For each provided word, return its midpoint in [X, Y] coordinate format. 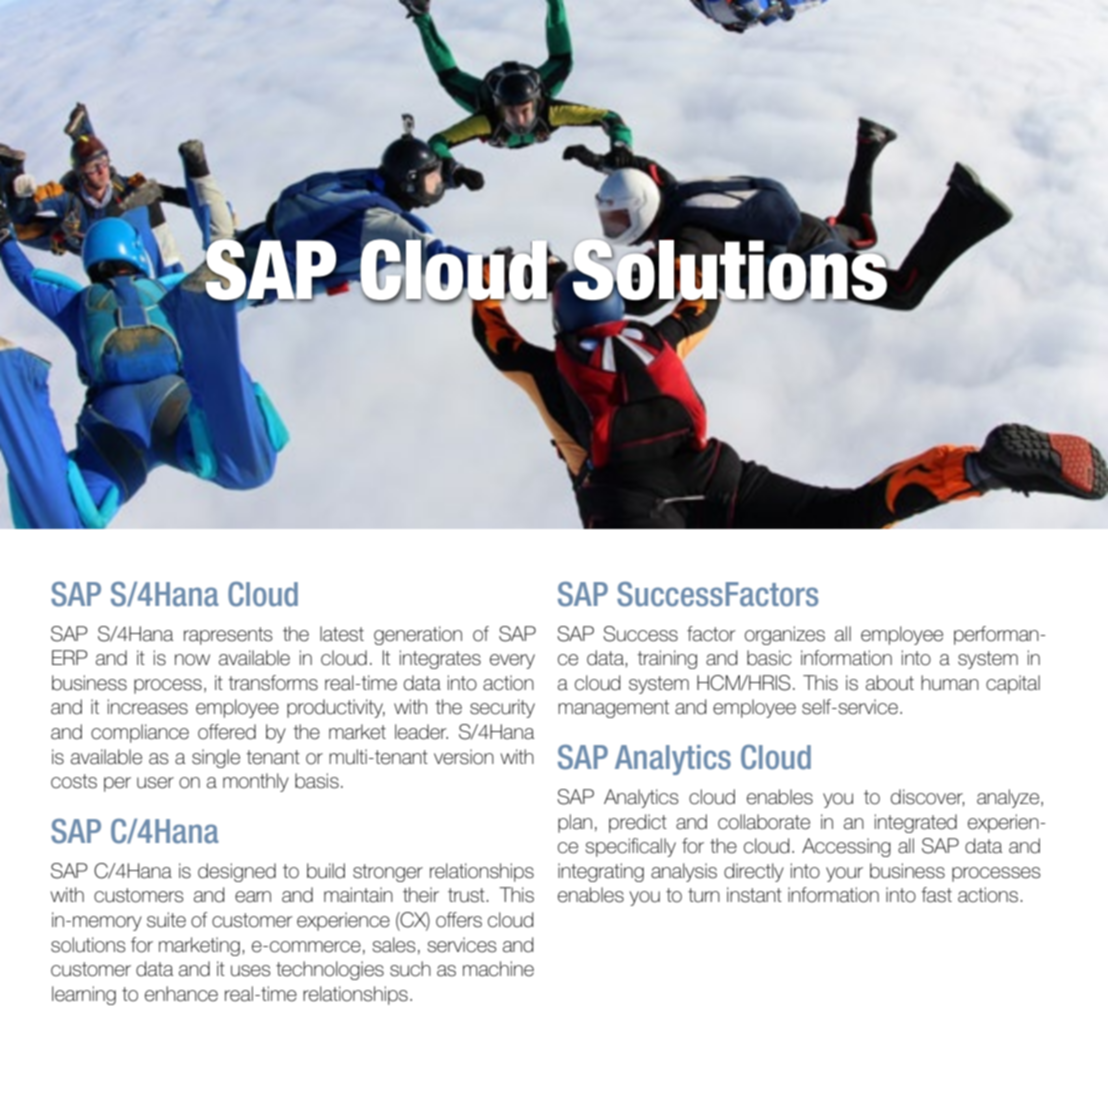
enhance [181, 994]
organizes [785, 635]
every [512, 661]
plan [575, 823]
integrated [916, 823]
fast [936, 895]
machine [498, 969]
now [192, 660]
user [155, 783]
